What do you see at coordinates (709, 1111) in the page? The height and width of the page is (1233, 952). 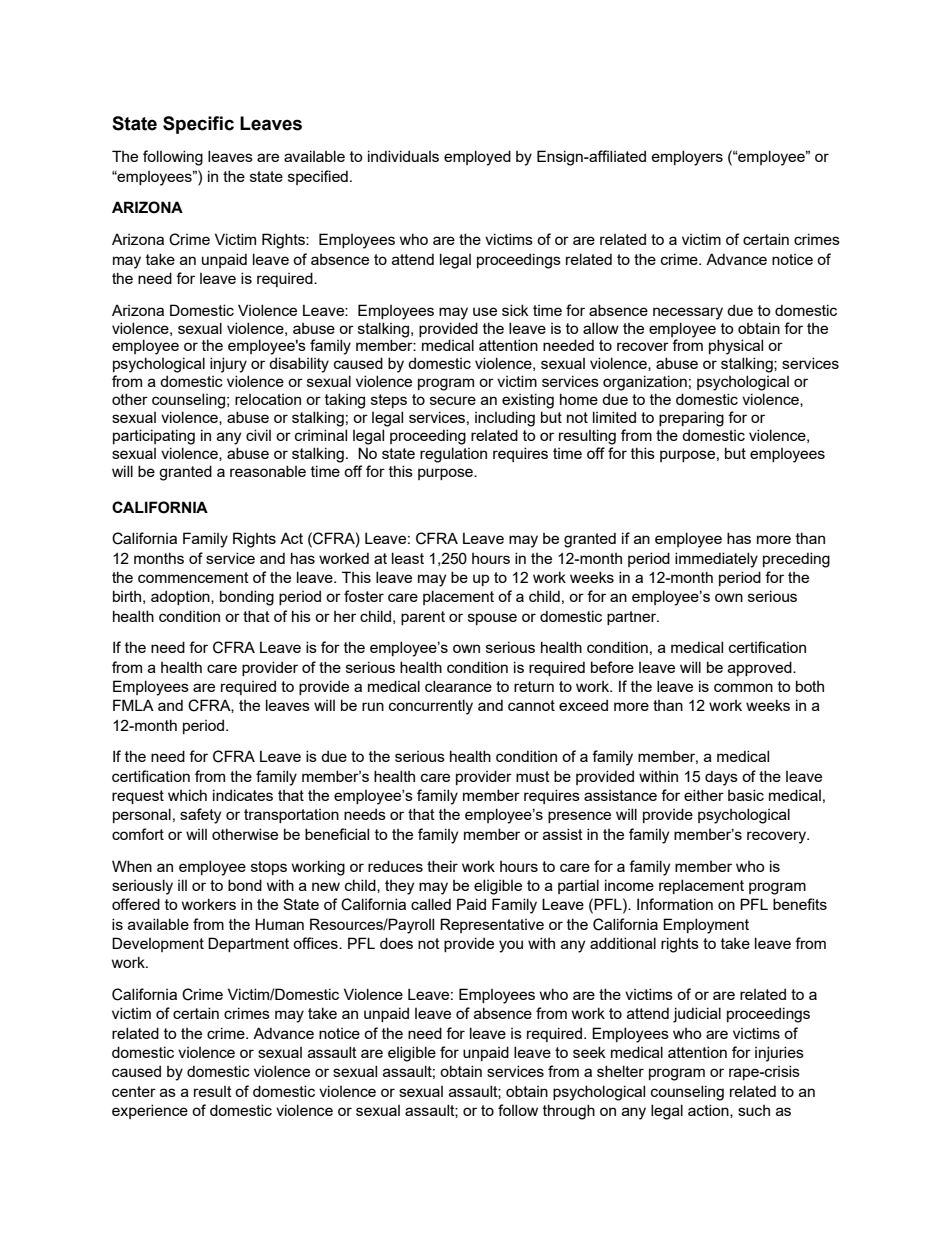 I see `action` at bounding box center [709, 1111].
